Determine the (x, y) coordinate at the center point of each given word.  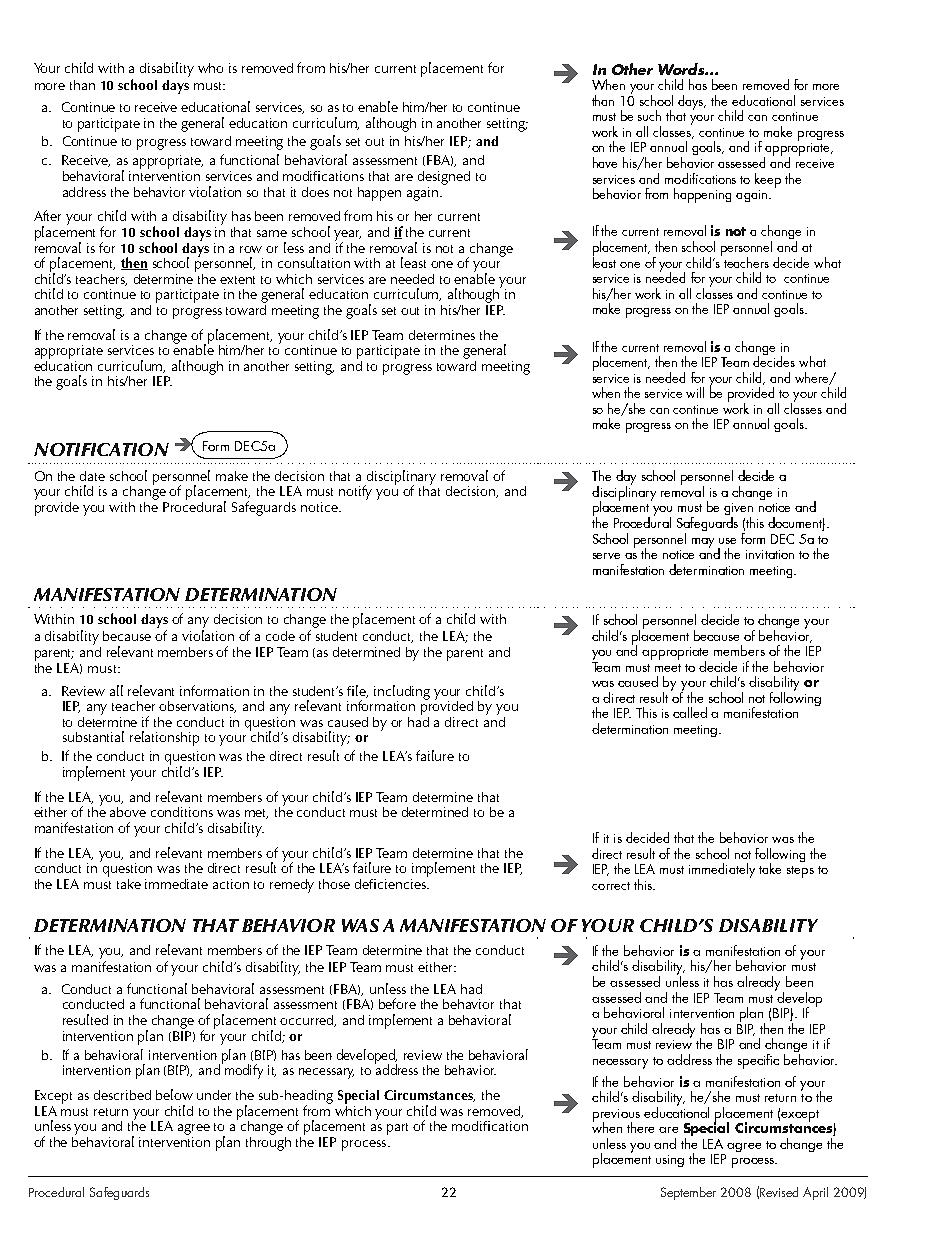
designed (444, 178)
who (210, 68)
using (670, 1161)
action (231, 884)
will (695, 392)
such (649, 115)
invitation (770, 554)
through (268, 1142)
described (122, 1095)
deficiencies (391, 882)
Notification (101, 449)
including (402, 693)
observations (197, 707)
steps (800, 872)
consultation (314, 262)
